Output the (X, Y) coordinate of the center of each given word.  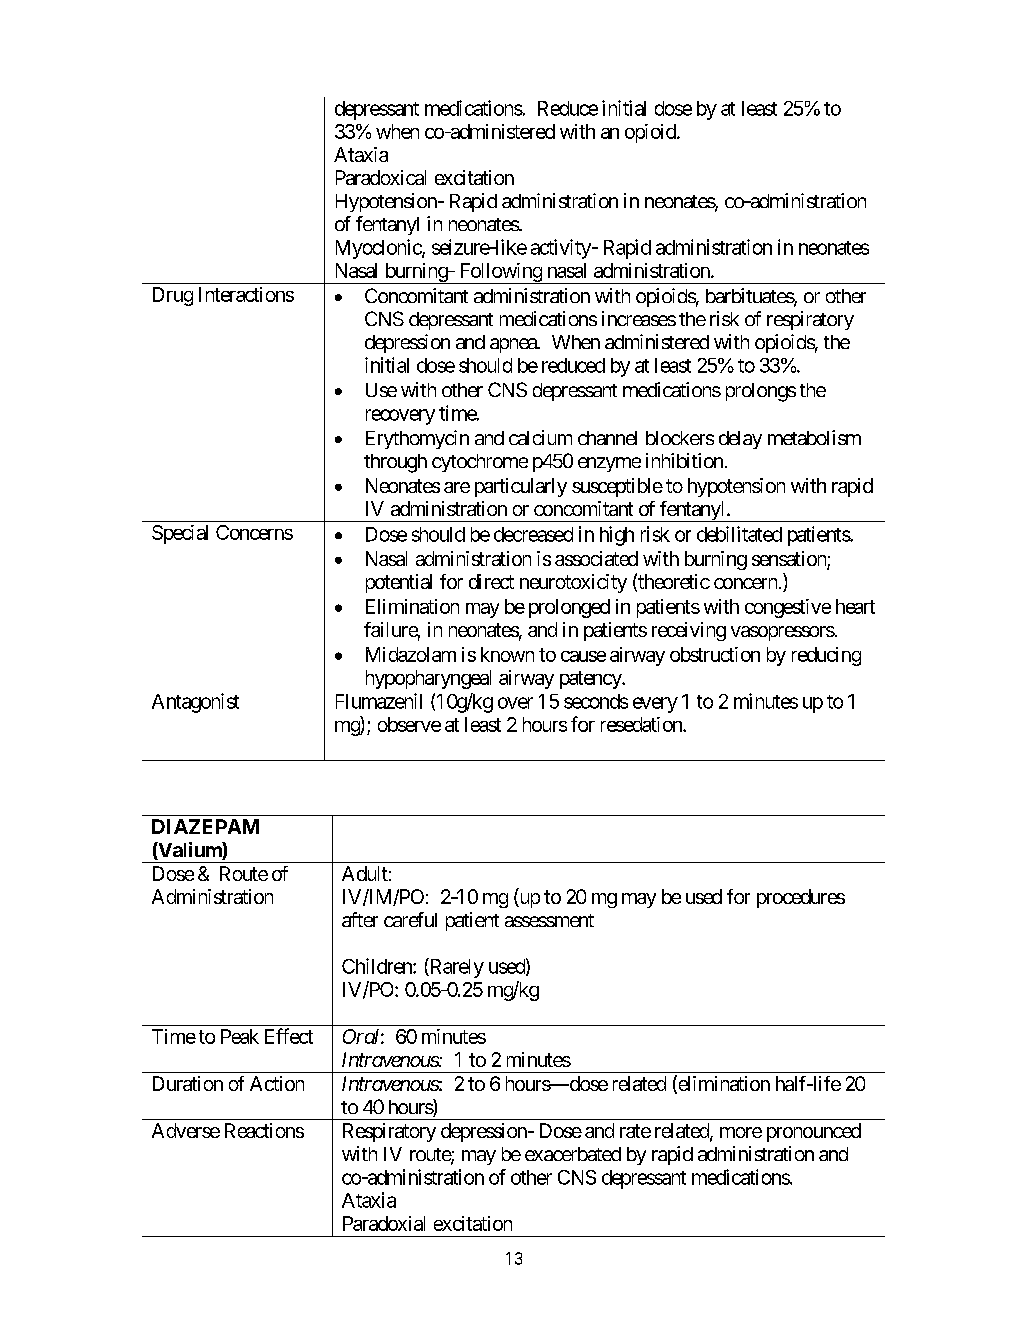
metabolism (814, 437)
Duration (188, 1083)
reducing (826, 656)
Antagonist (195, 703)
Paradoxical (381, 177)
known (507, 654)
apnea (514, 345)
